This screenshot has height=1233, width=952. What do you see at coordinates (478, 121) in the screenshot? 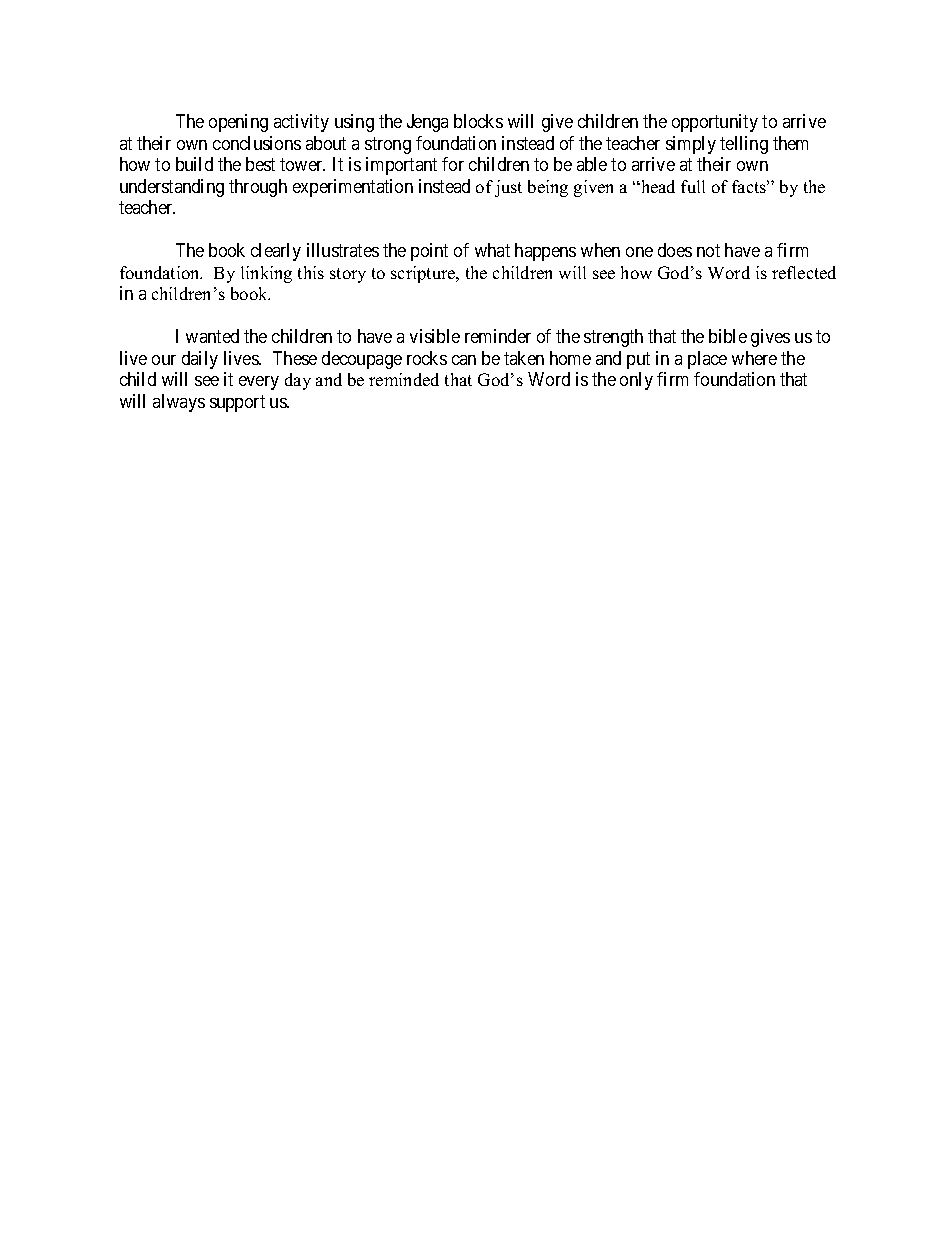
I see `blocks` at bounding box center [478, 121].
